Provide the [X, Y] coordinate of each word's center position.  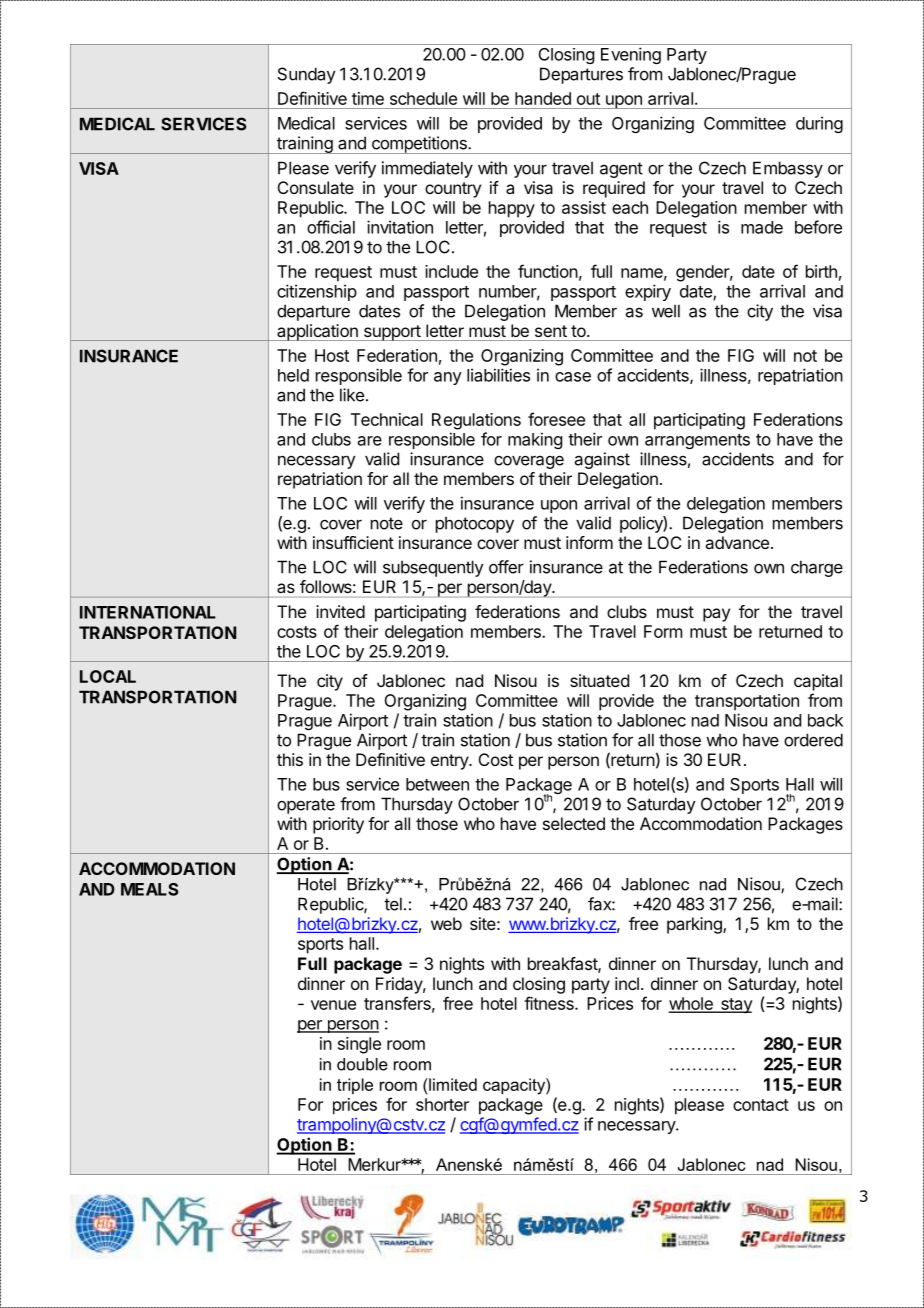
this [290, 759]
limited [452, 1084]
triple [355, 1086]
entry [450, 762]
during [819, 124]
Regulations [476, 421]
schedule [423, 98]
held [293, 375]
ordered [813, 740]
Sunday [307, 75]
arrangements [697, 441]
